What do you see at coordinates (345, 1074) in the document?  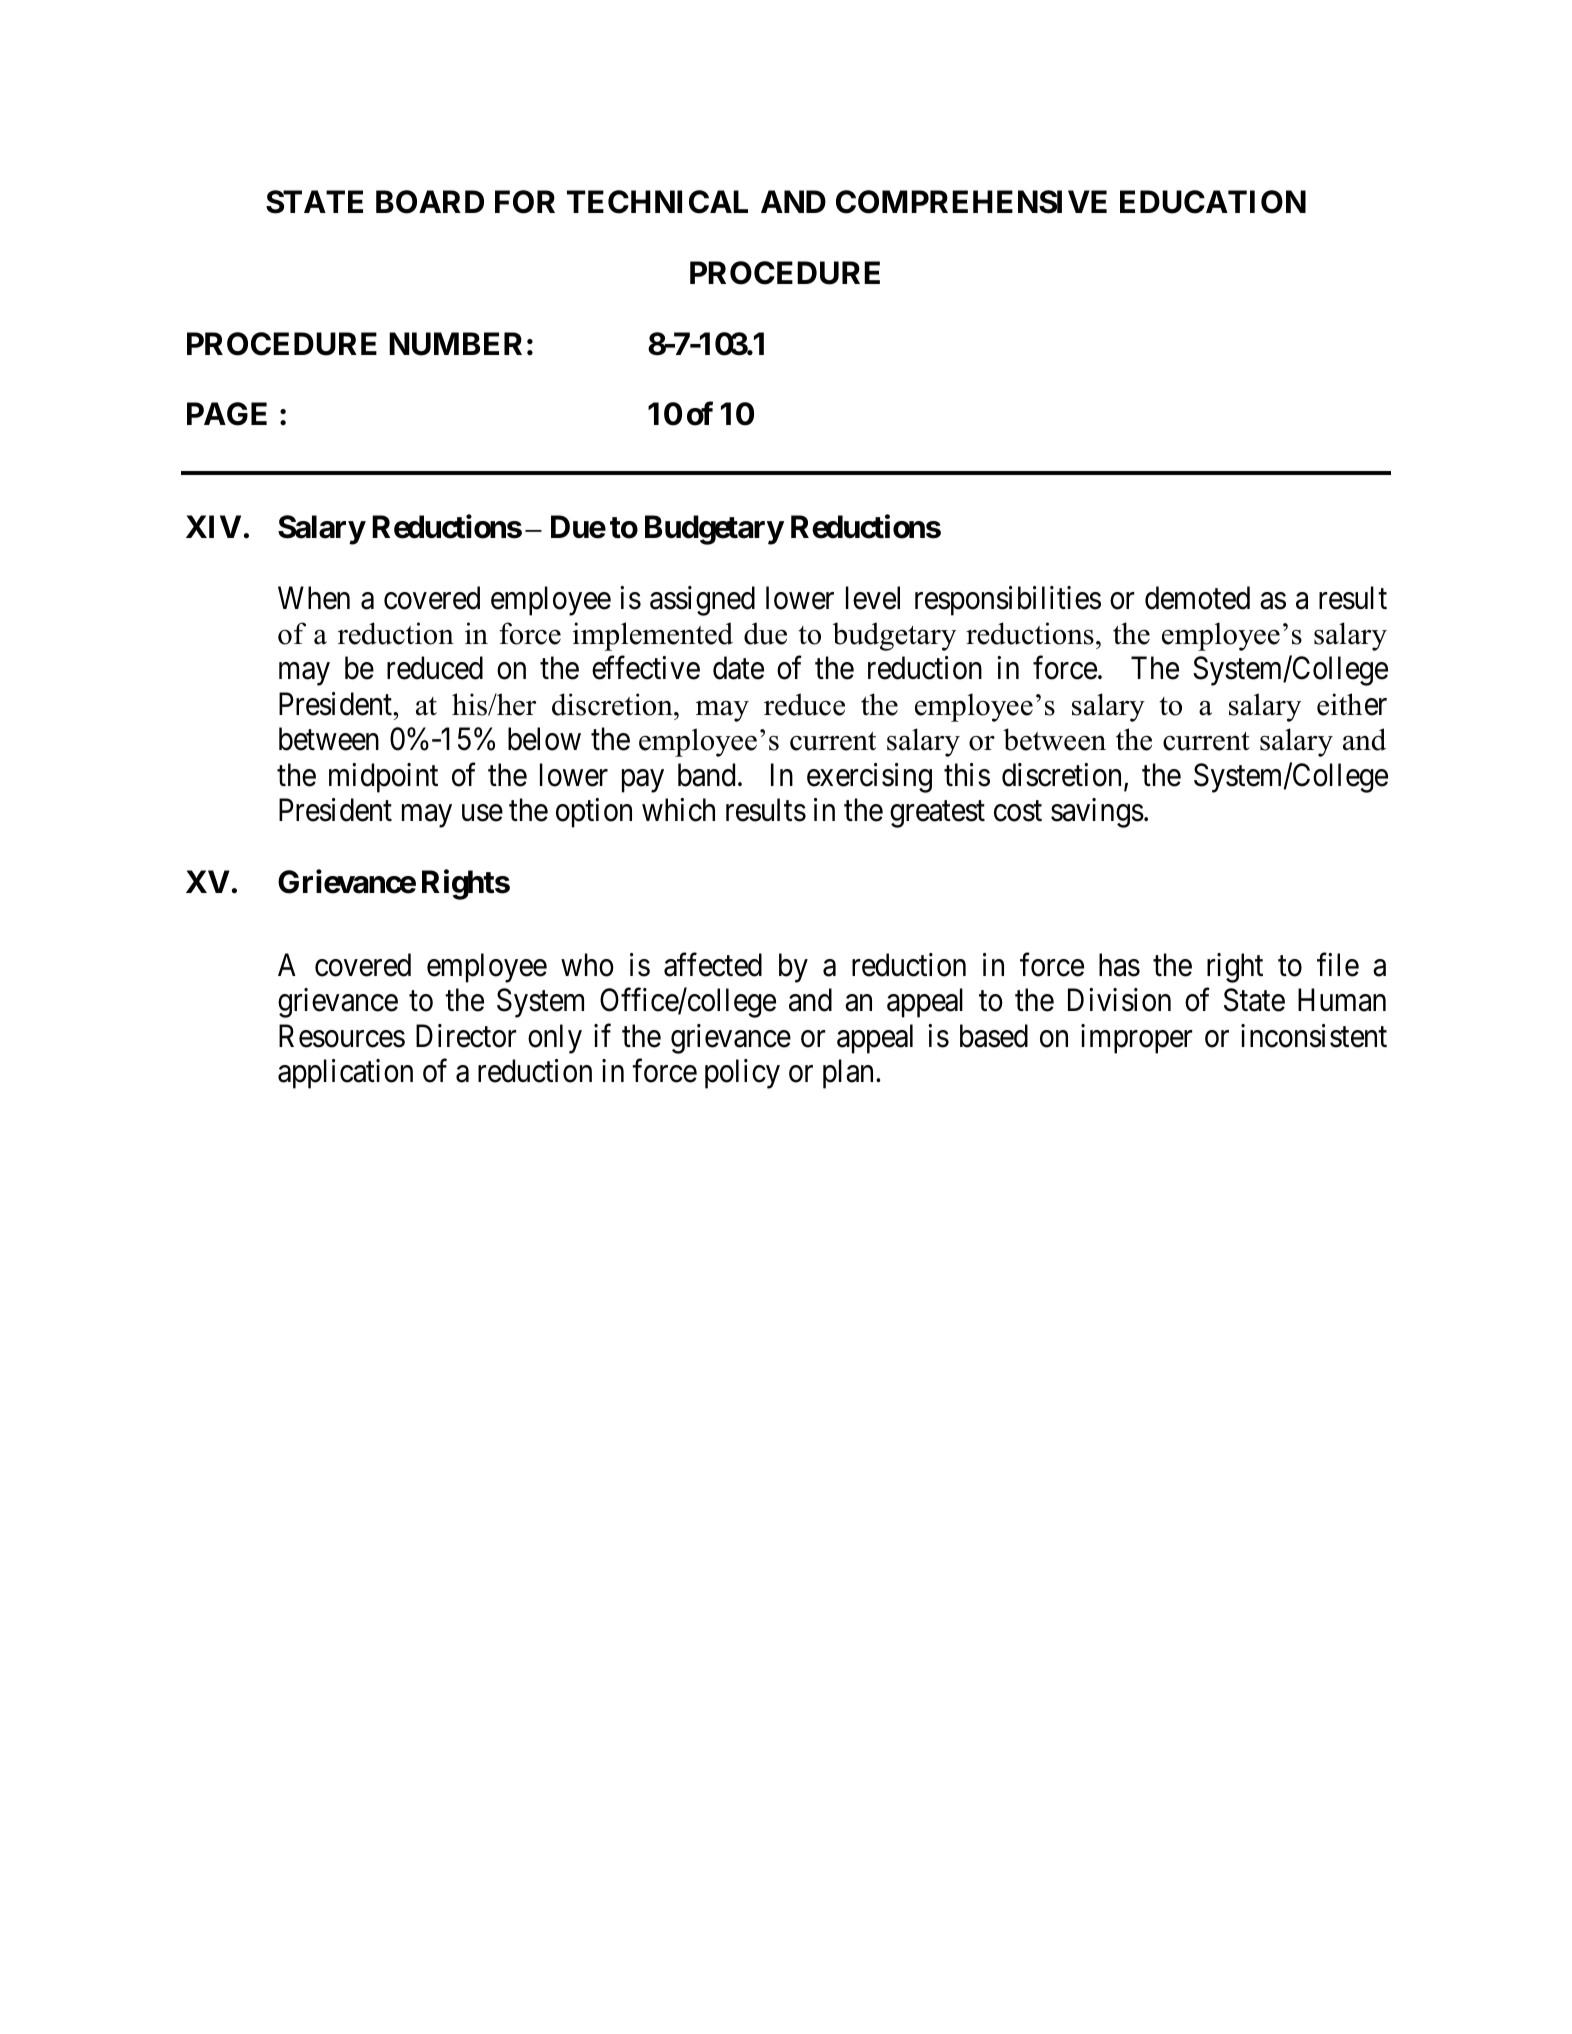 I see `application` at bounding box center [345, 1074].
